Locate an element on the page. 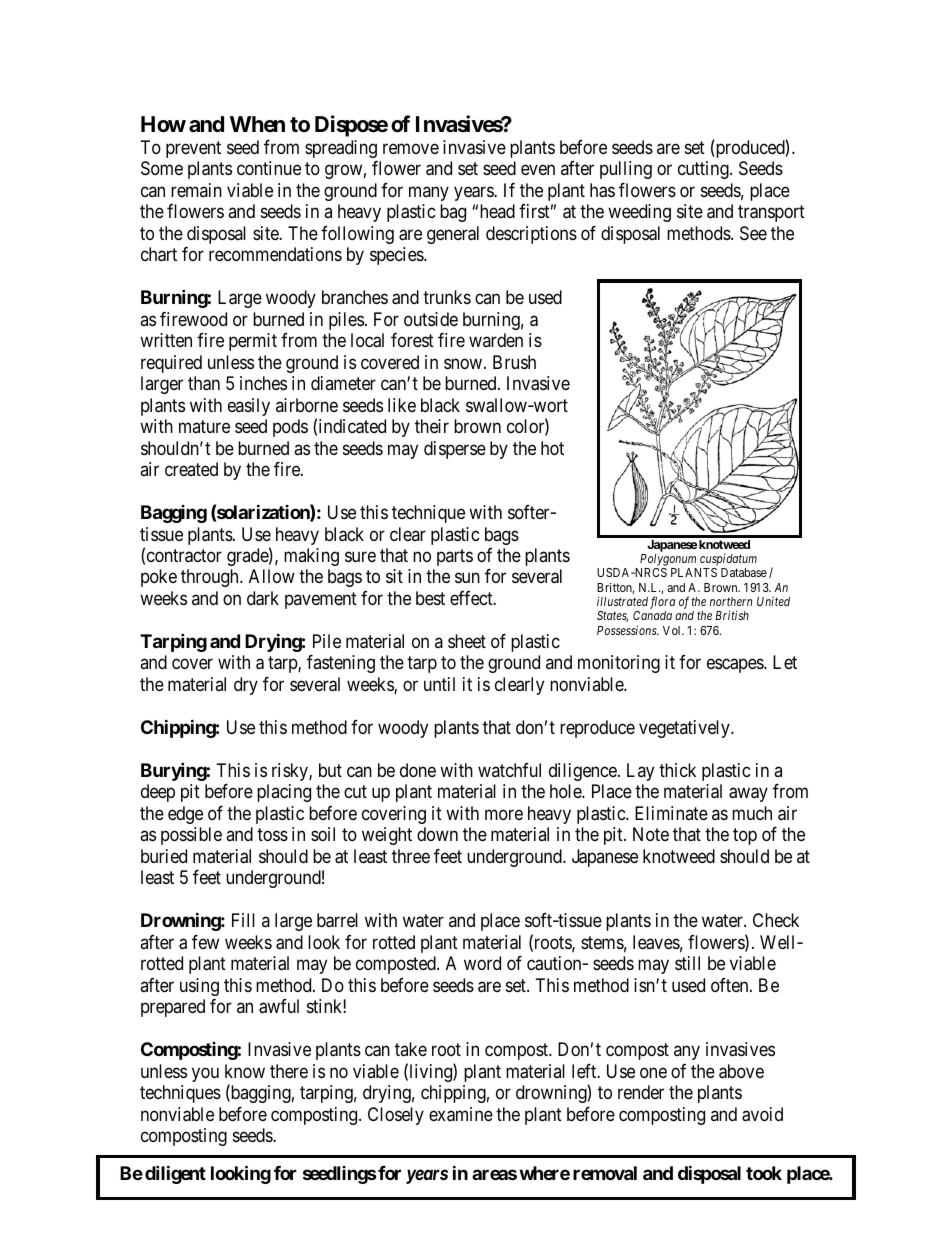 The image size is (952, 1233). examine is located at coordinates (461, 1114).
